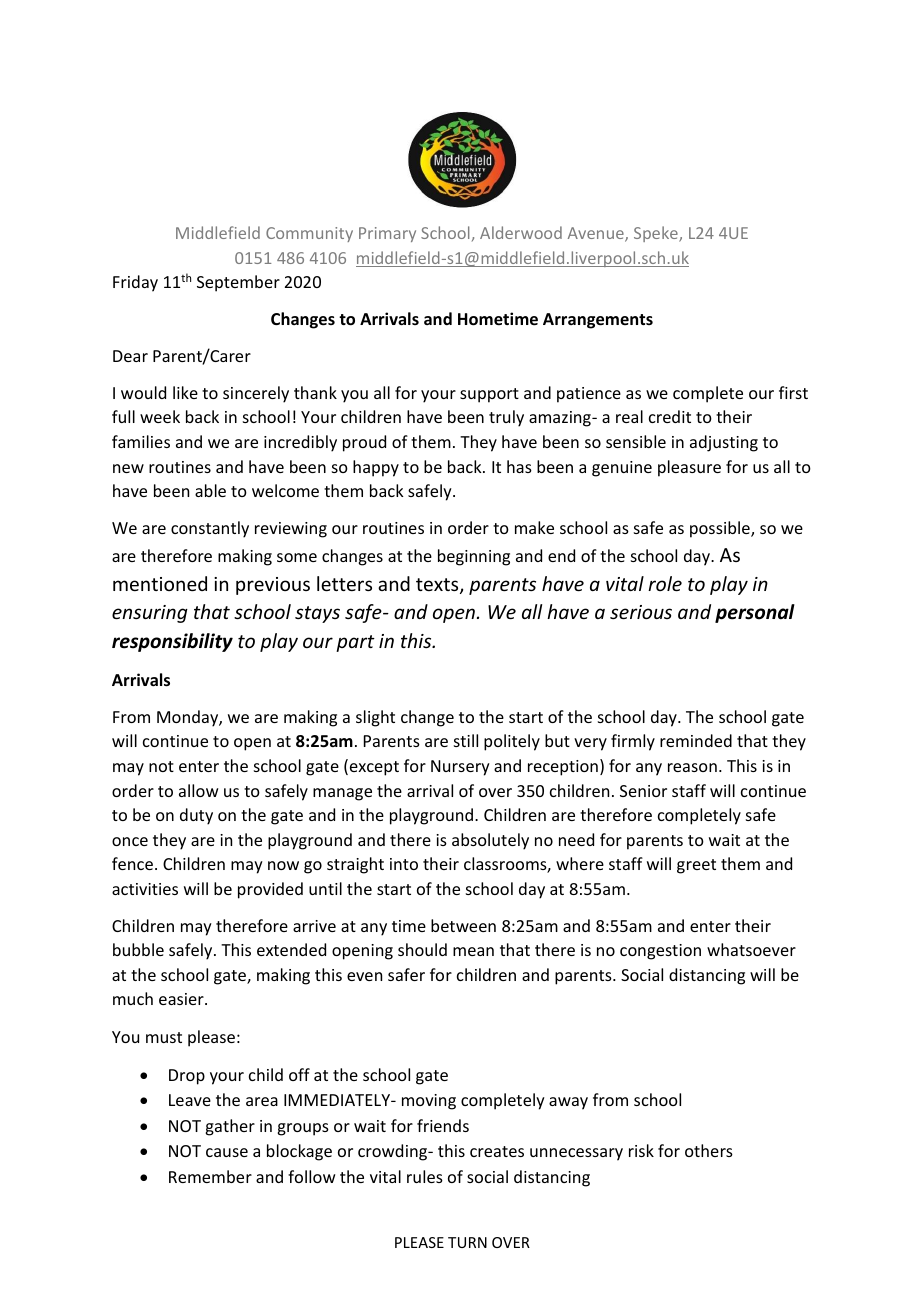 Image resolution: width=924 pixels, height=1308 pixels. What do you see at coordinates (724, 443) in the screenshot?
I see `adjusting` at bounding box center [724, 443].
